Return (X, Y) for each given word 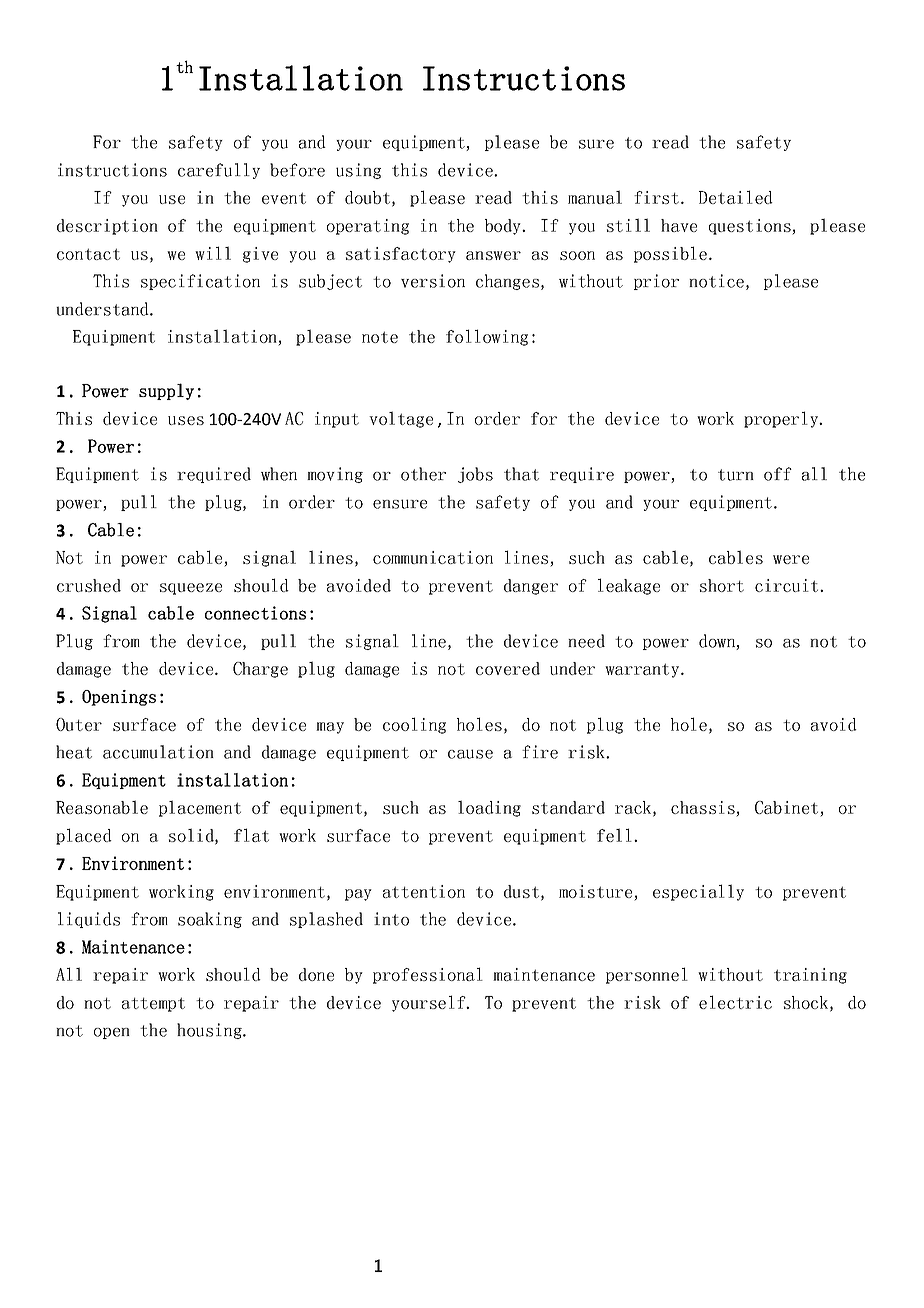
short (722, 585)
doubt (367, 197)
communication (433, 557)
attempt (153, 1004)
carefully (219, 171)
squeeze (191, 589)
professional (428, 975)
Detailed (736, 197)
